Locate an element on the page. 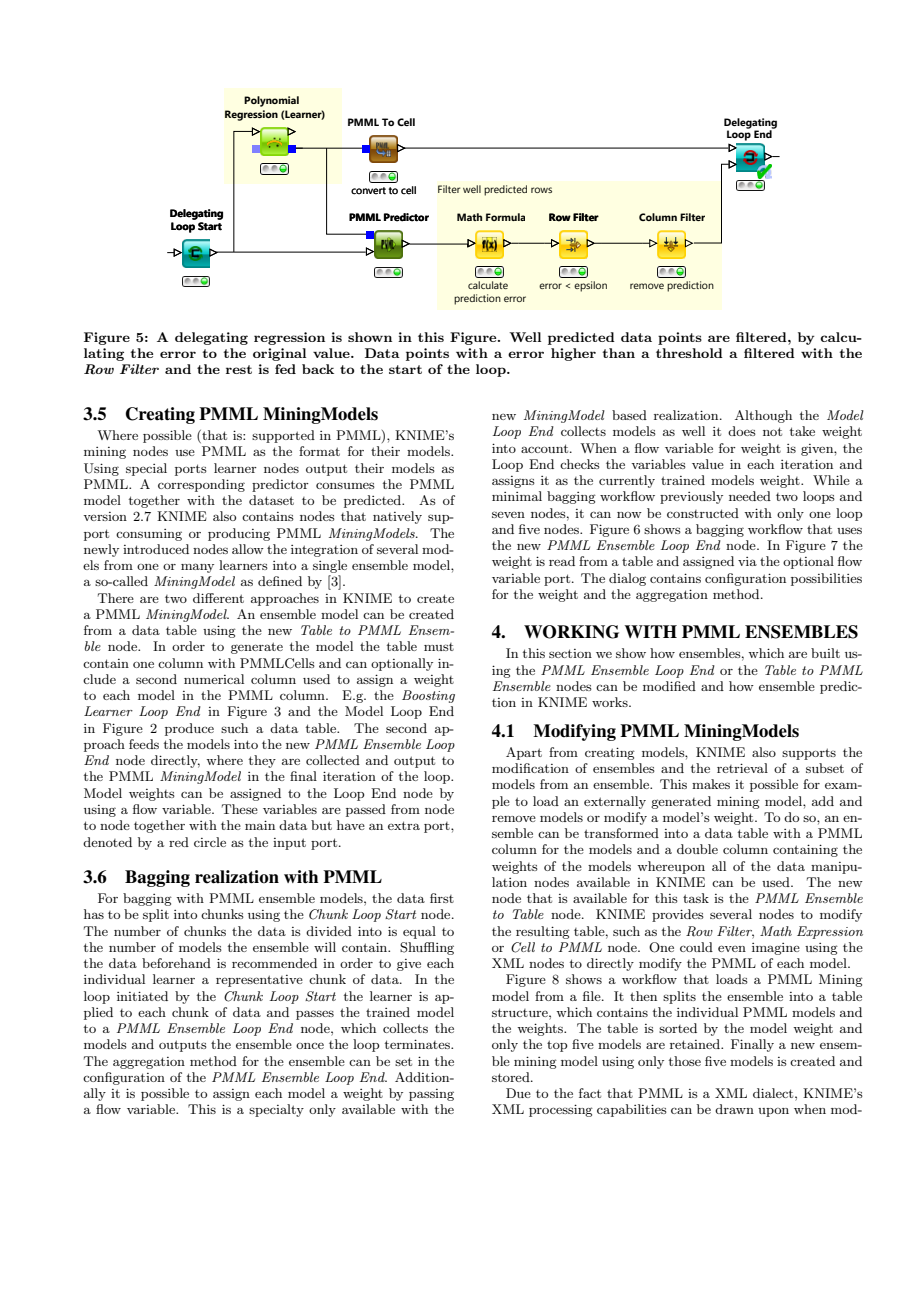  different is located at coordinates (218, 598).
